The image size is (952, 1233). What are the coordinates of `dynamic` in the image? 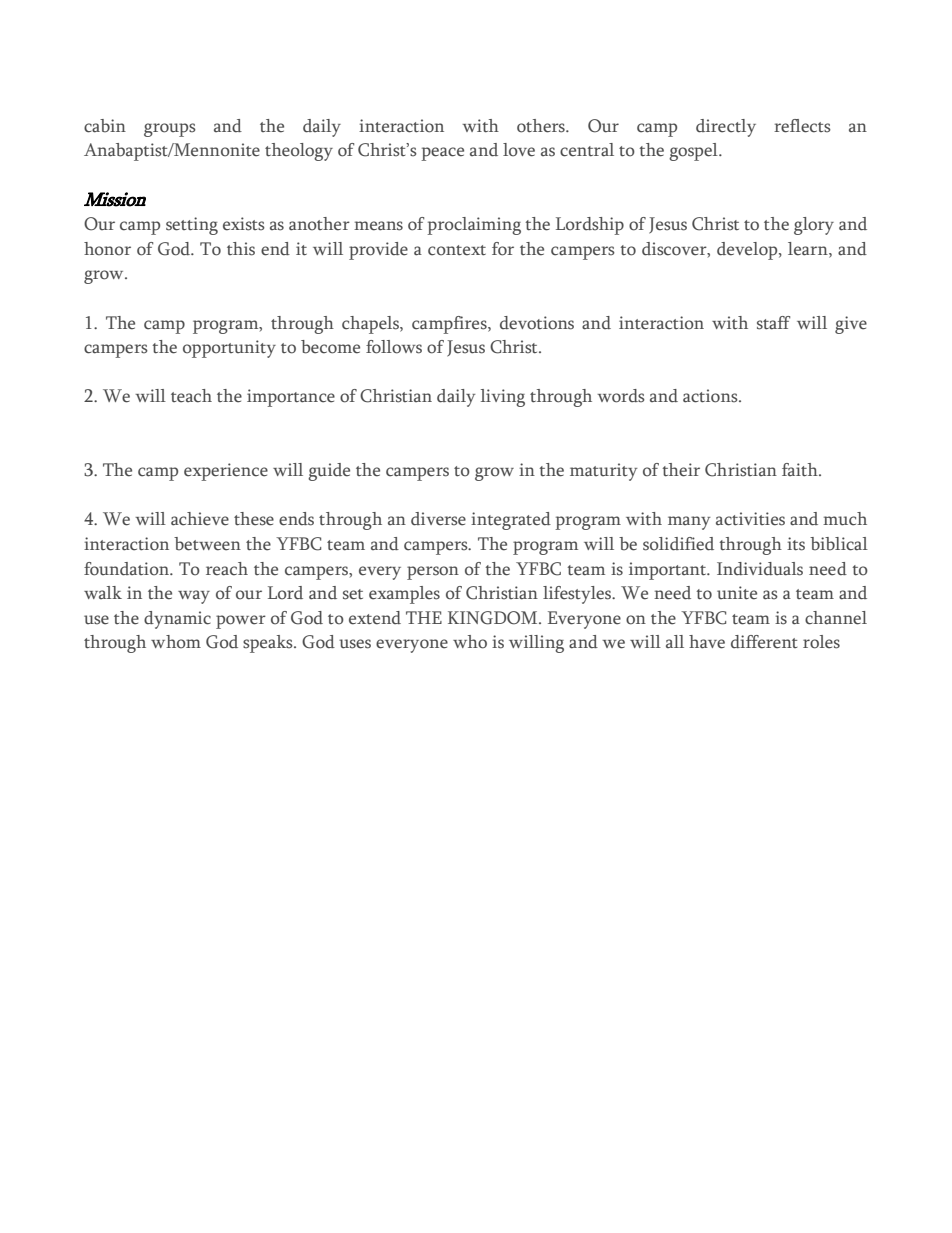 It's located at (177, 620).
